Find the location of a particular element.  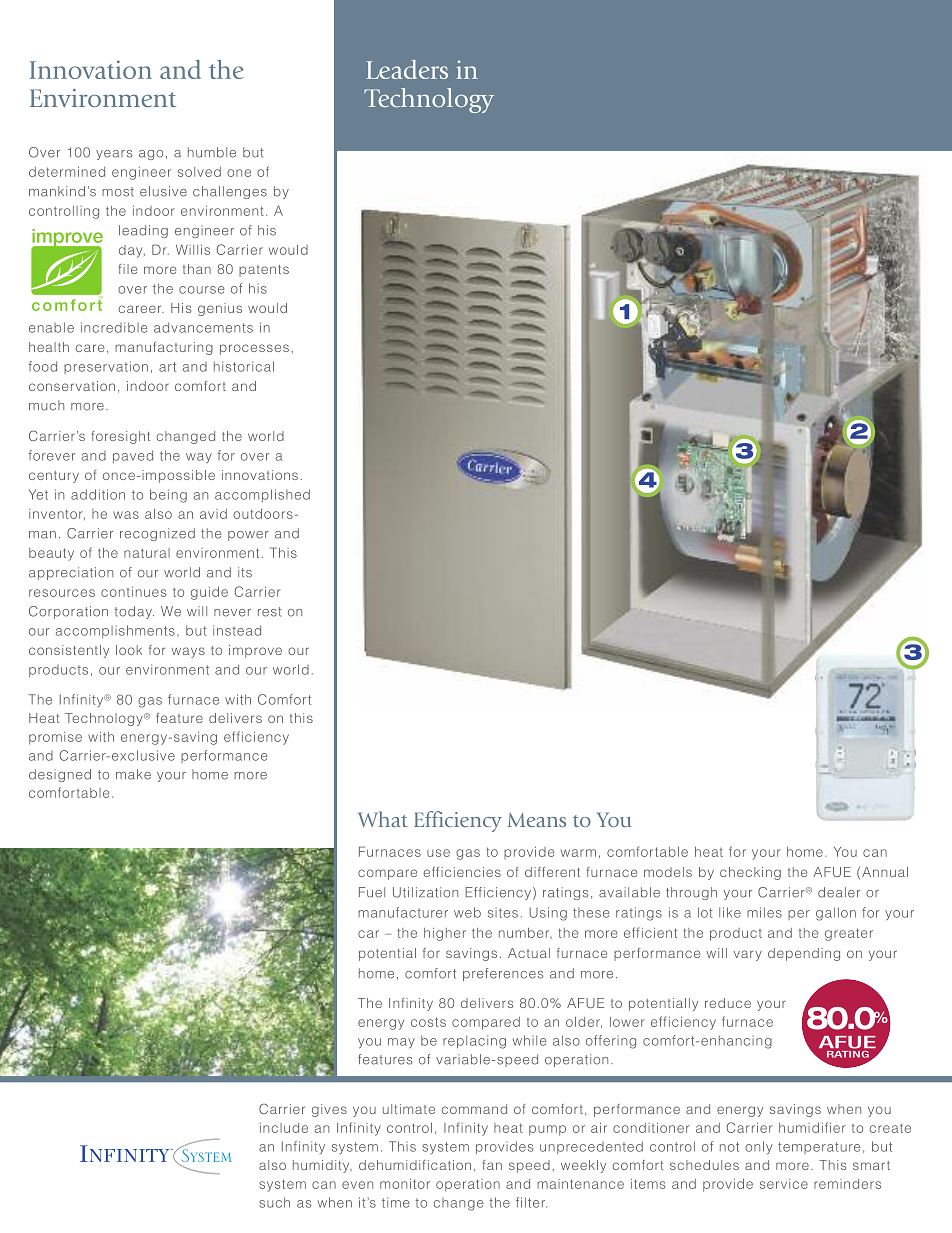

challenges is located at coordinates (230, 192).
